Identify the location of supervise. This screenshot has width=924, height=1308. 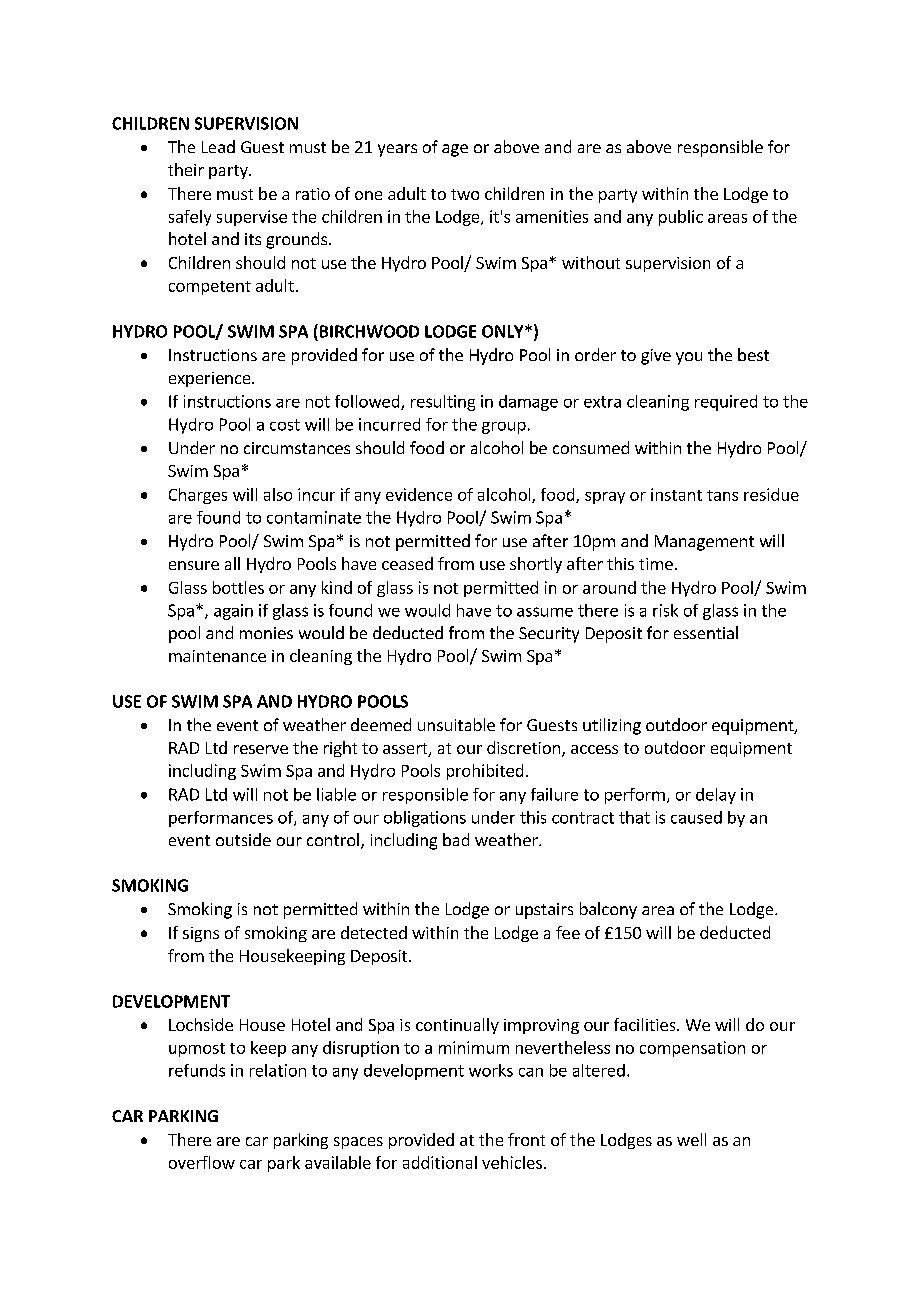
(252, 218).
